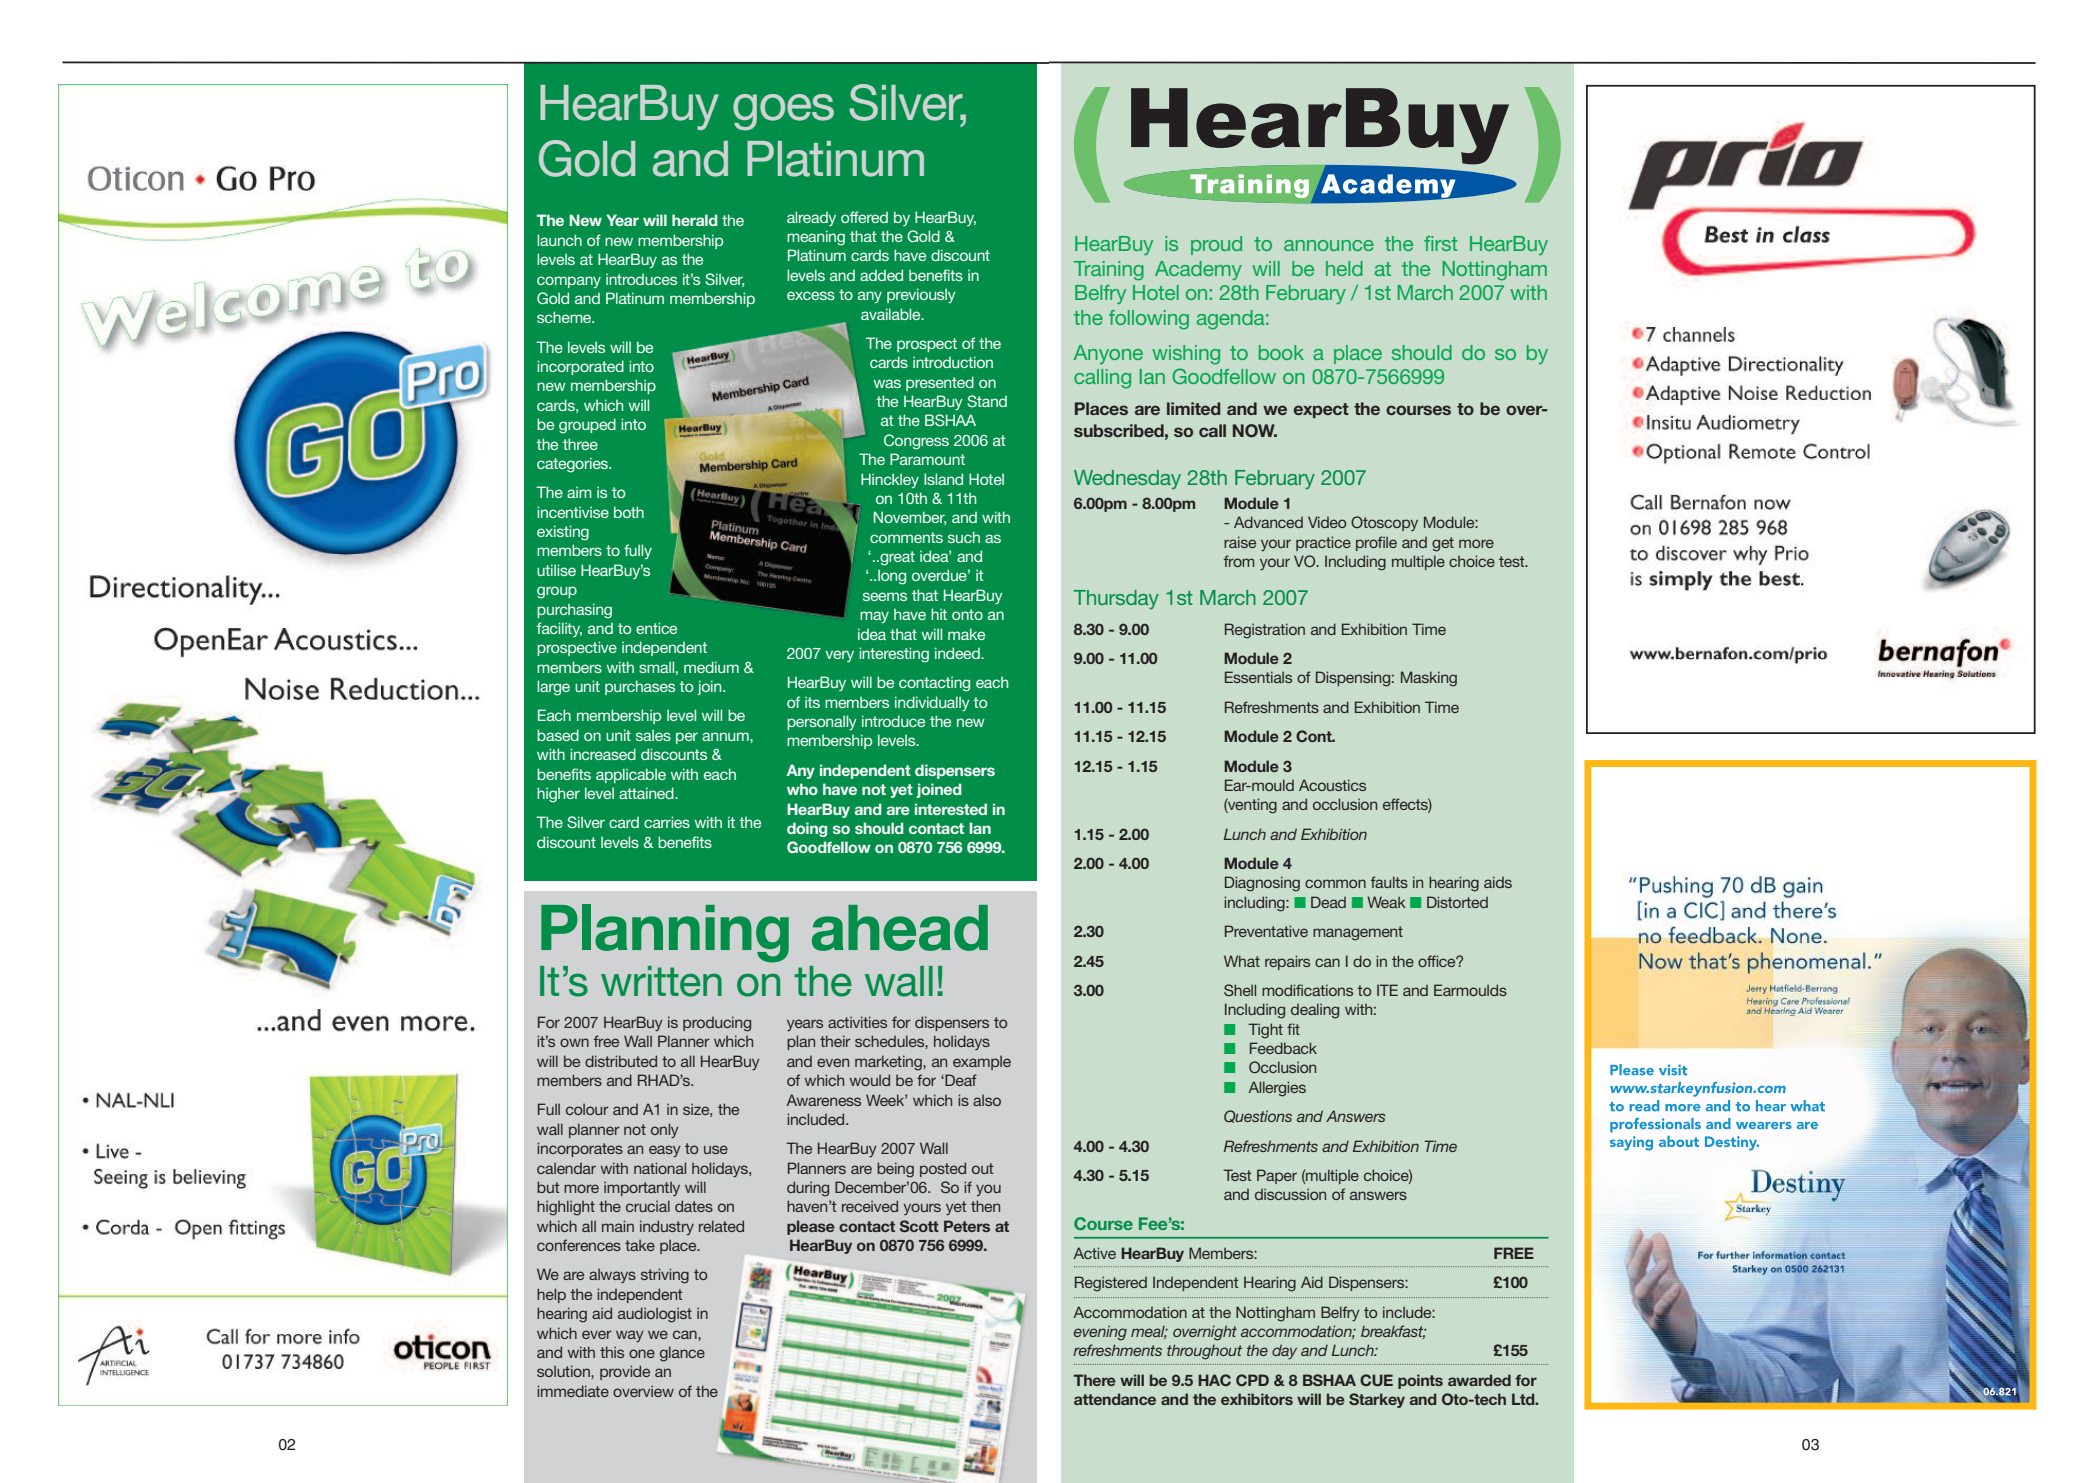 The height and width of the image is (1483, 2098). What do you see at coordinates (1332, 785) in the image?
I see `Acoustics` at bounding box center [1332, 785].
